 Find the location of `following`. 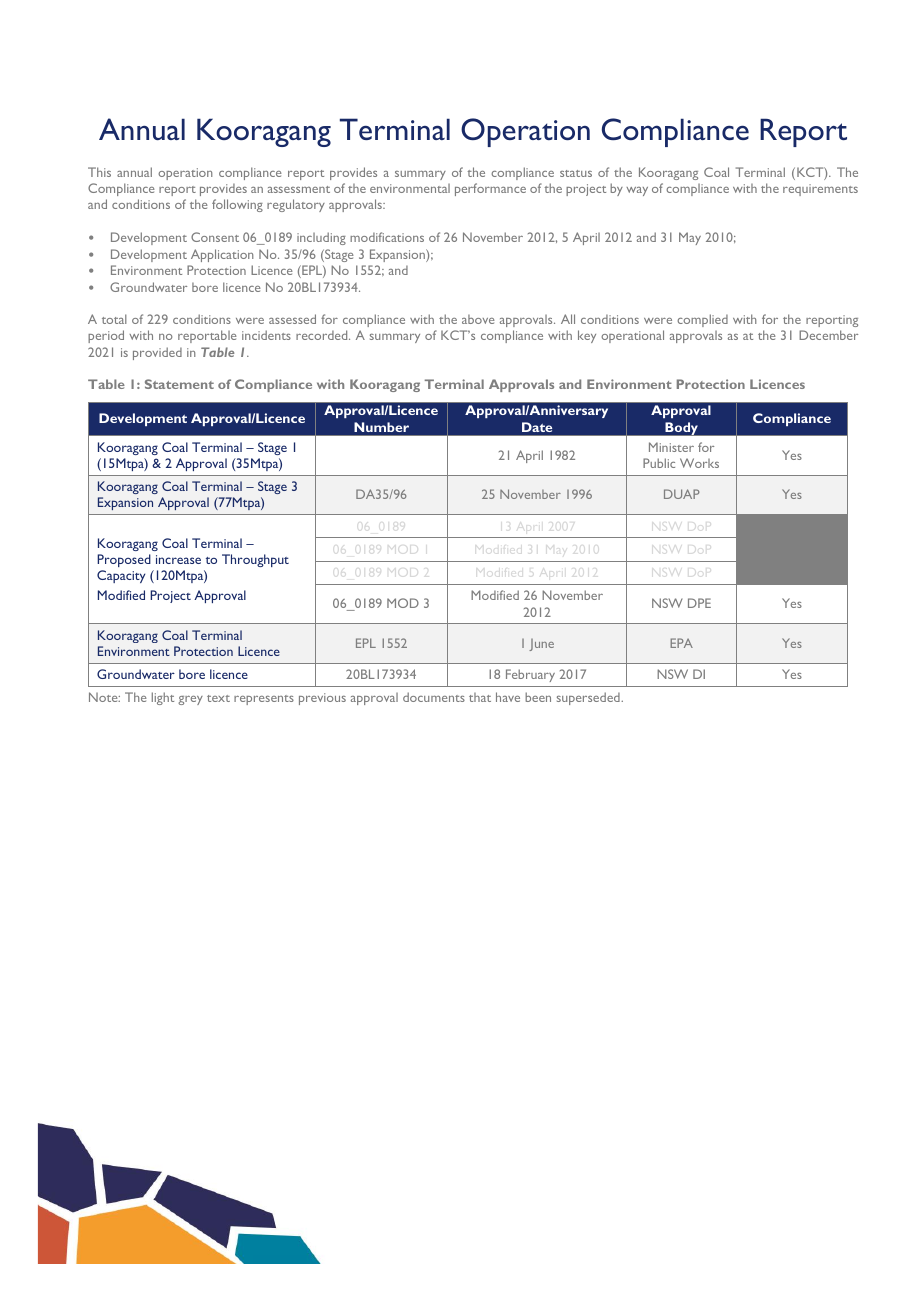

following is located at coordinates (237, 205).
